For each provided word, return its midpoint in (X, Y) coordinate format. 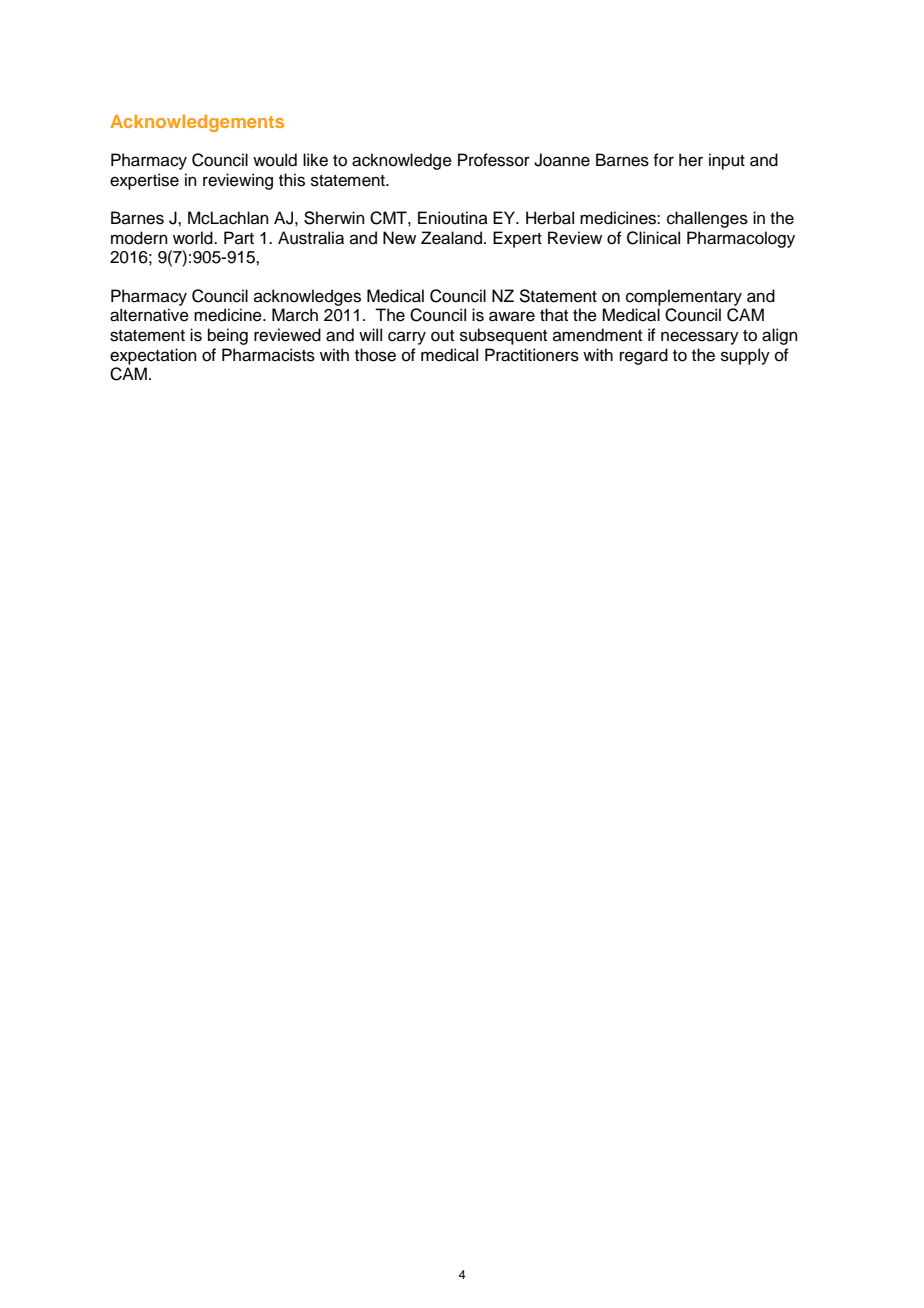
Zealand (451, 238)
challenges (707, 219)
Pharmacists (268, 355)
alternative (149, 315)
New (399, 238)
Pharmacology (741, 239)
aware (512, 316)
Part (239, 237)
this (292, 180)
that (554, 314)
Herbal (550, 218)
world (194, 238)
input (727, 161)
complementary (684, 297)
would (275, 160)
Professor (494, 160)
